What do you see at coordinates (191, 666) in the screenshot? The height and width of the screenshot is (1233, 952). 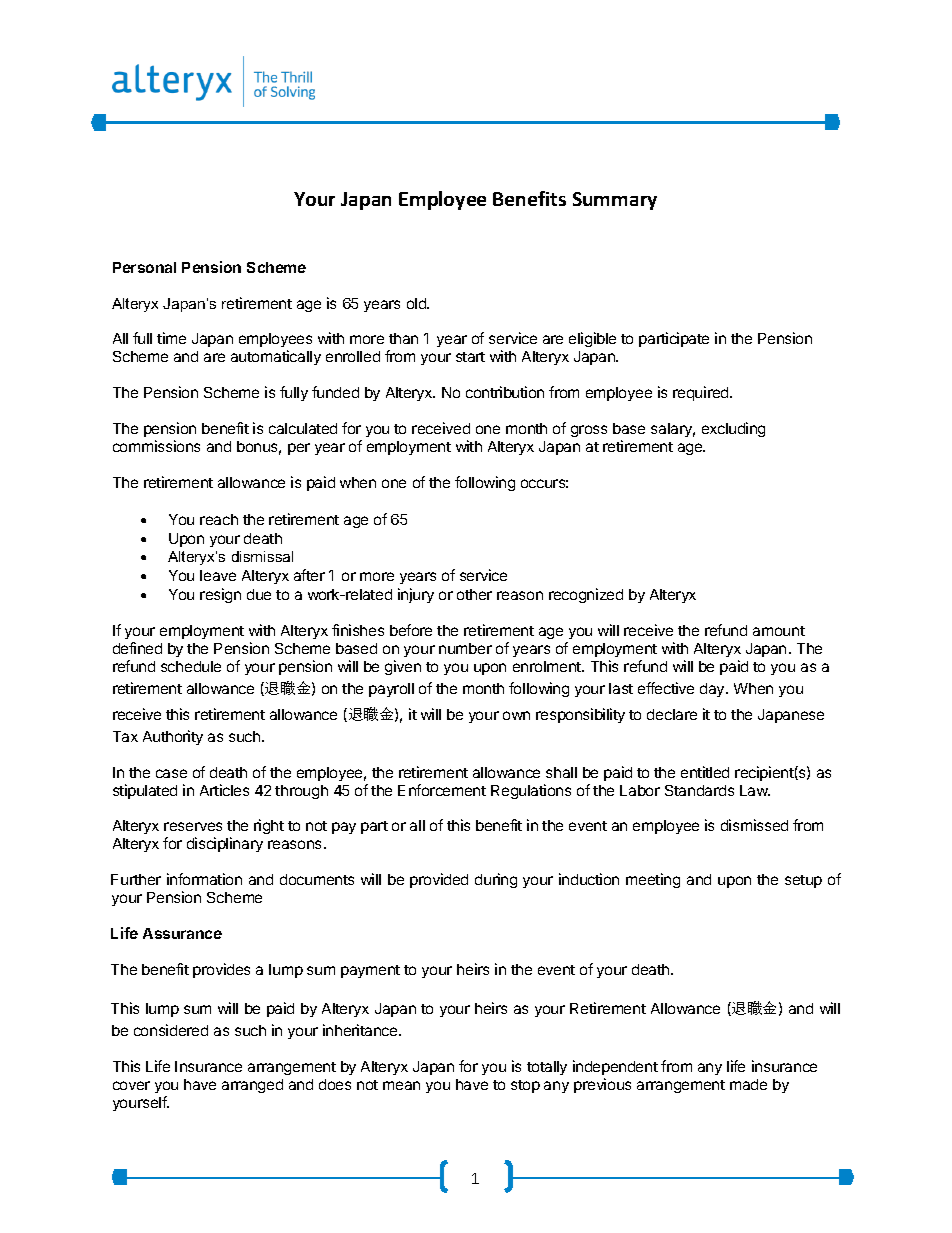 I see `schedule` at bounding box center [191, 666].
